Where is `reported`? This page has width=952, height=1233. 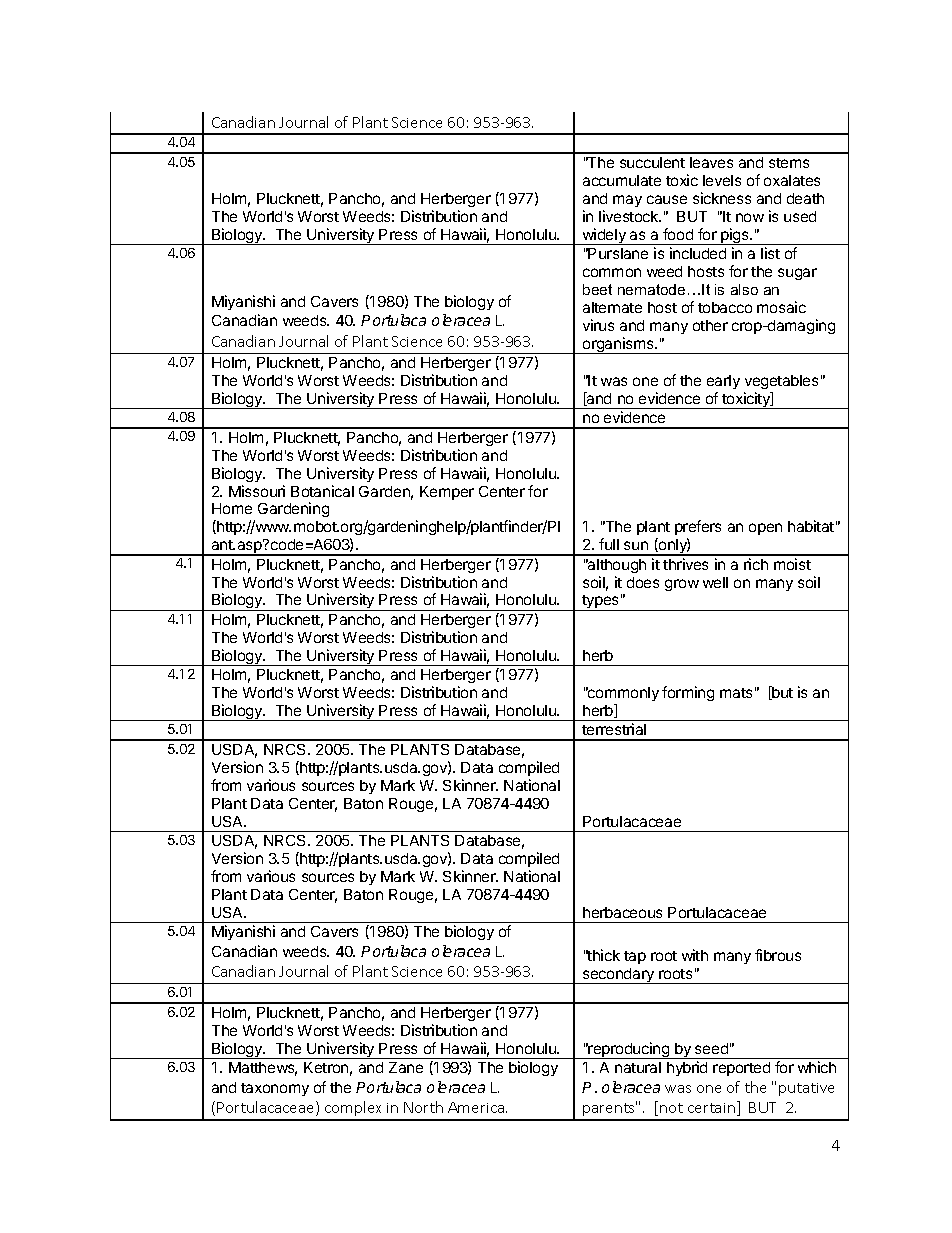 reported is located at coordinates (741, 1069).
